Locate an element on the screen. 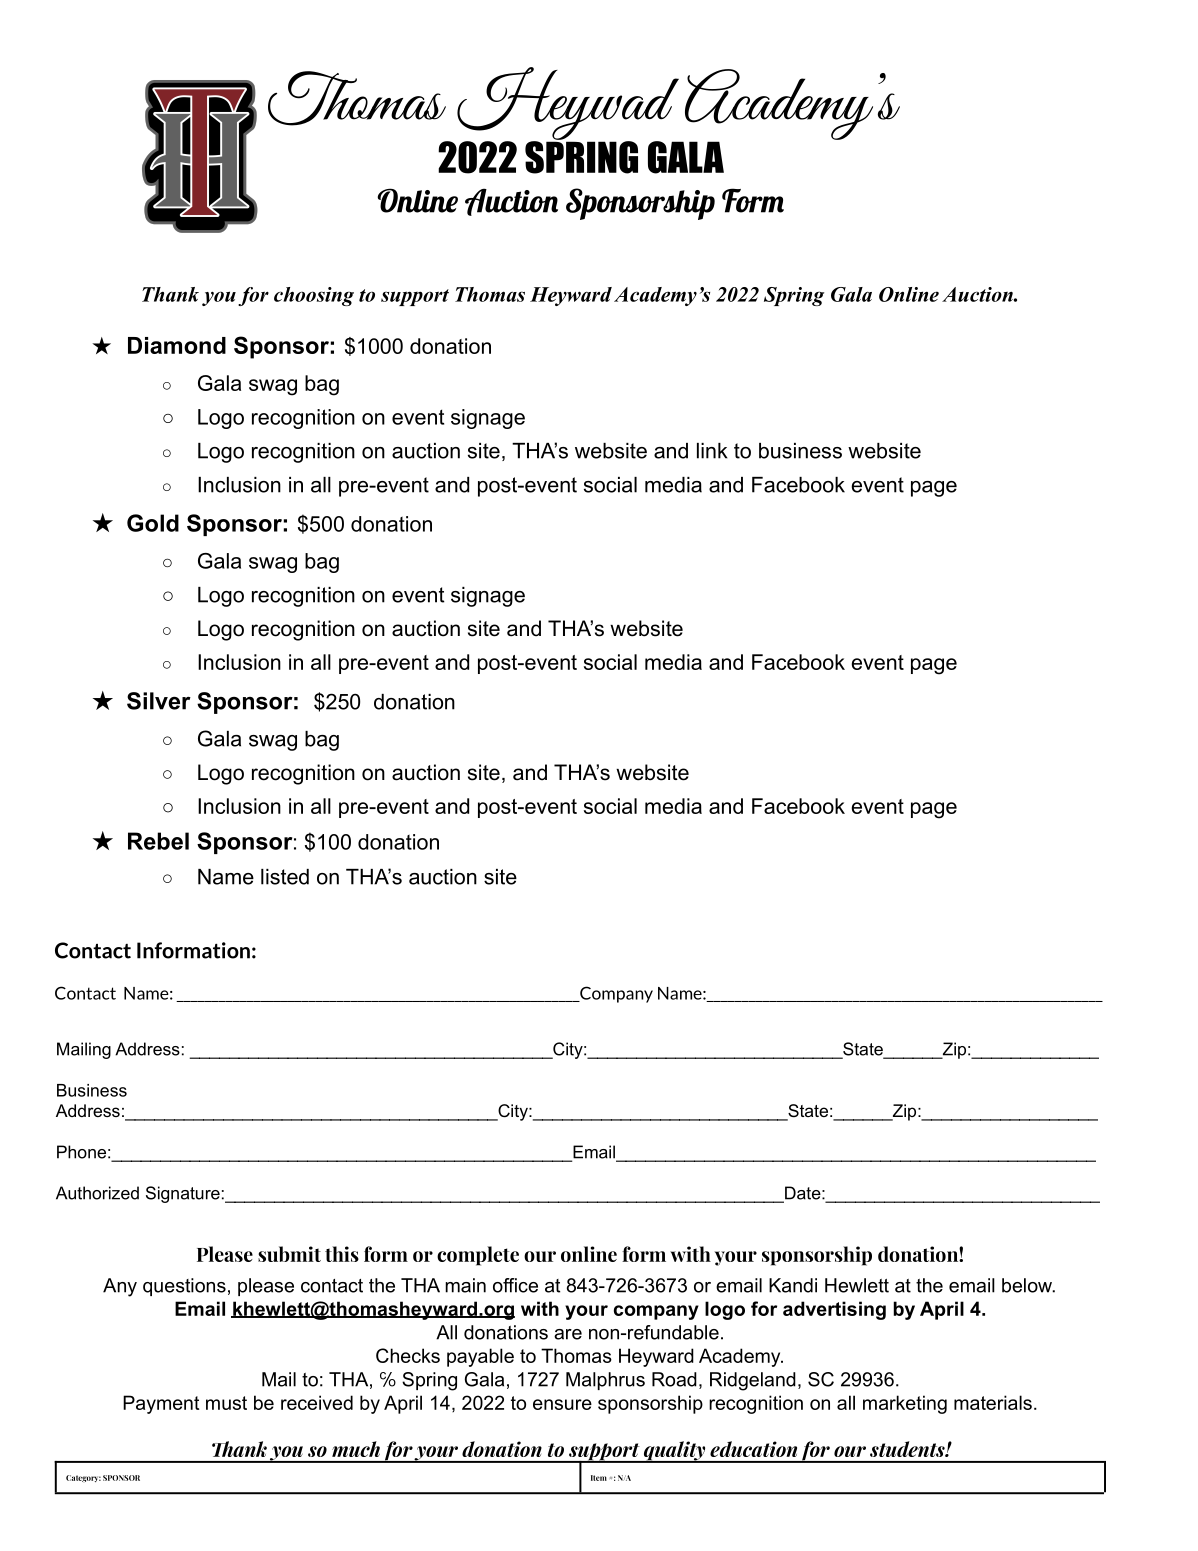 Image resolution: width=1198 pixels, height=1551 pixels. must is located at coordinates (226, 1403).
